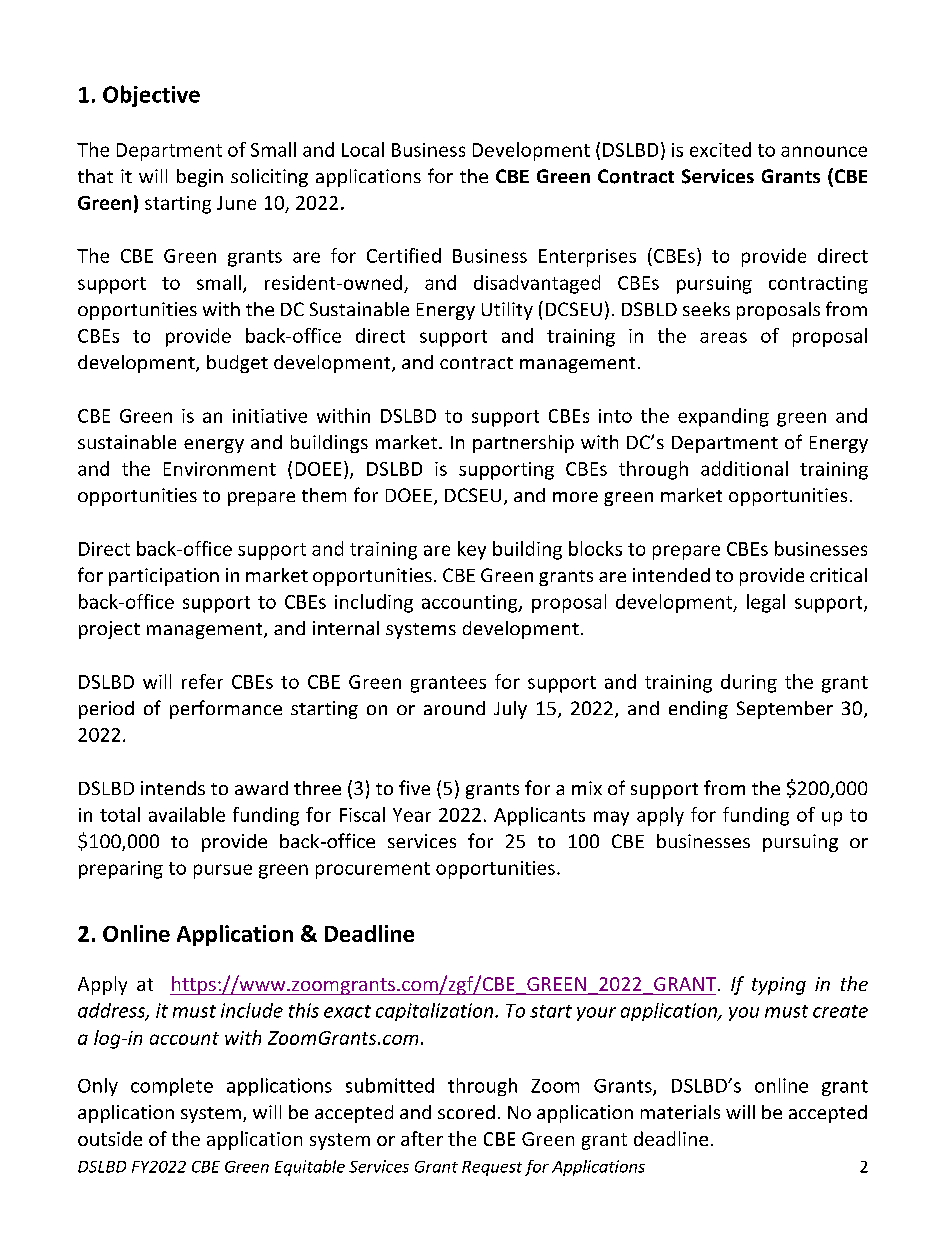 Image resolution: width=952 pixels, height=1233 pixels. I want to click on partnership, so click(523, 444).
